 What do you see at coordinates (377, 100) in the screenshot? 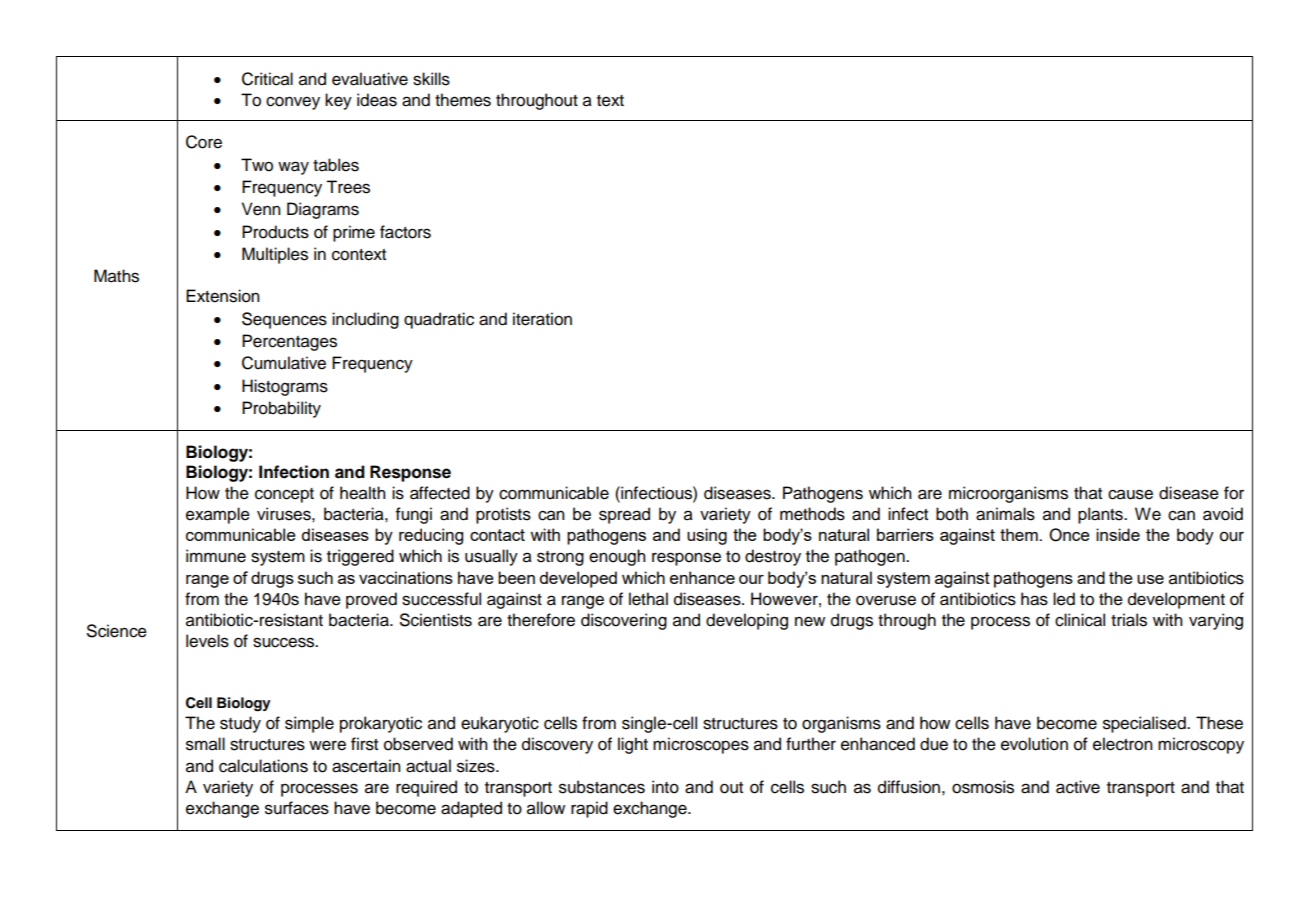
I see `ideas` at bounding box center [377, 100].
